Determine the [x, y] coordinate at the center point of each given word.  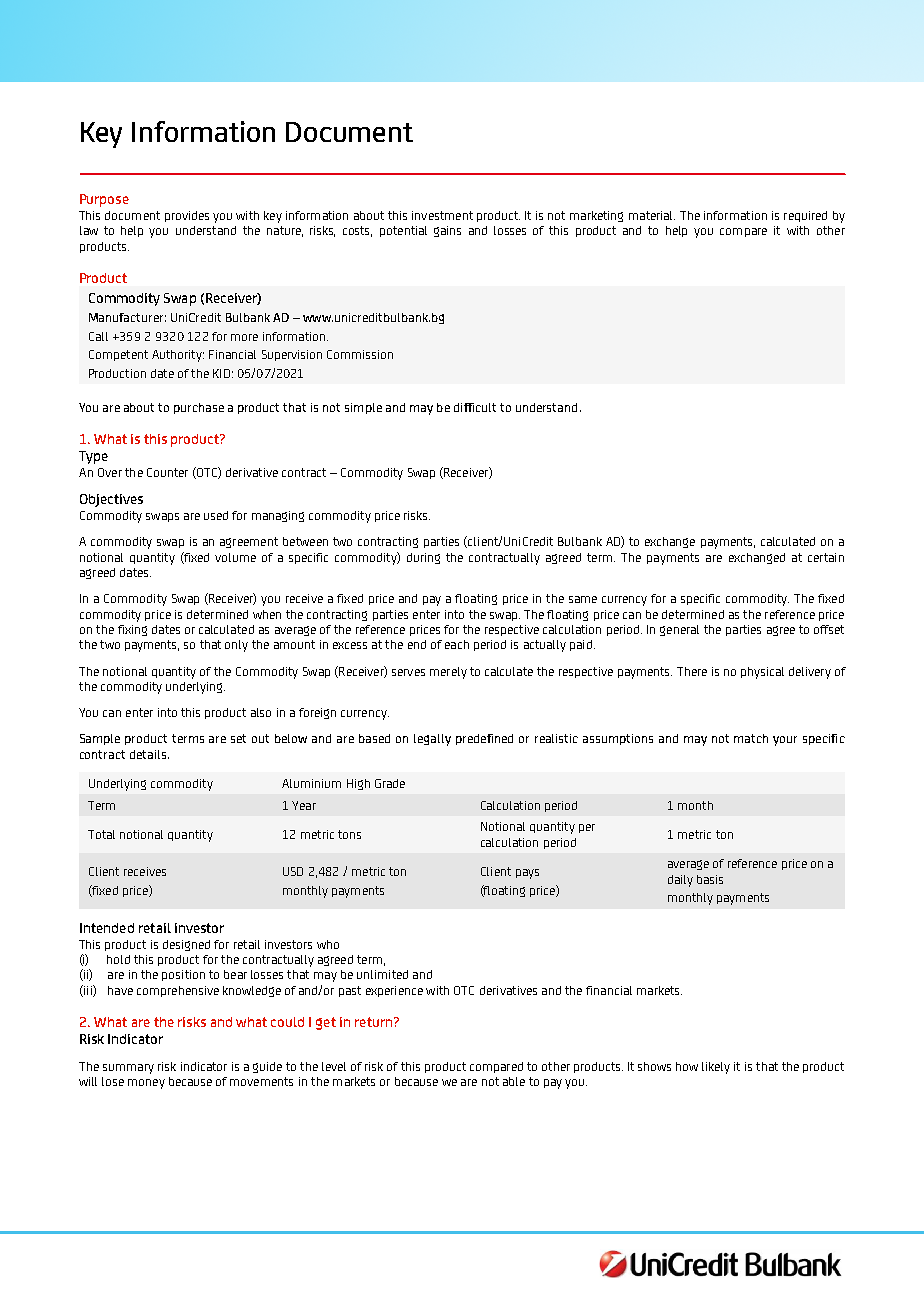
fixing [132, 630]
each [457, 644]
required [805, 216]
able [514, 1081]
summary [128, 1069]
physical [762, 673]
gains [447, 231]
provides [187, 216]
